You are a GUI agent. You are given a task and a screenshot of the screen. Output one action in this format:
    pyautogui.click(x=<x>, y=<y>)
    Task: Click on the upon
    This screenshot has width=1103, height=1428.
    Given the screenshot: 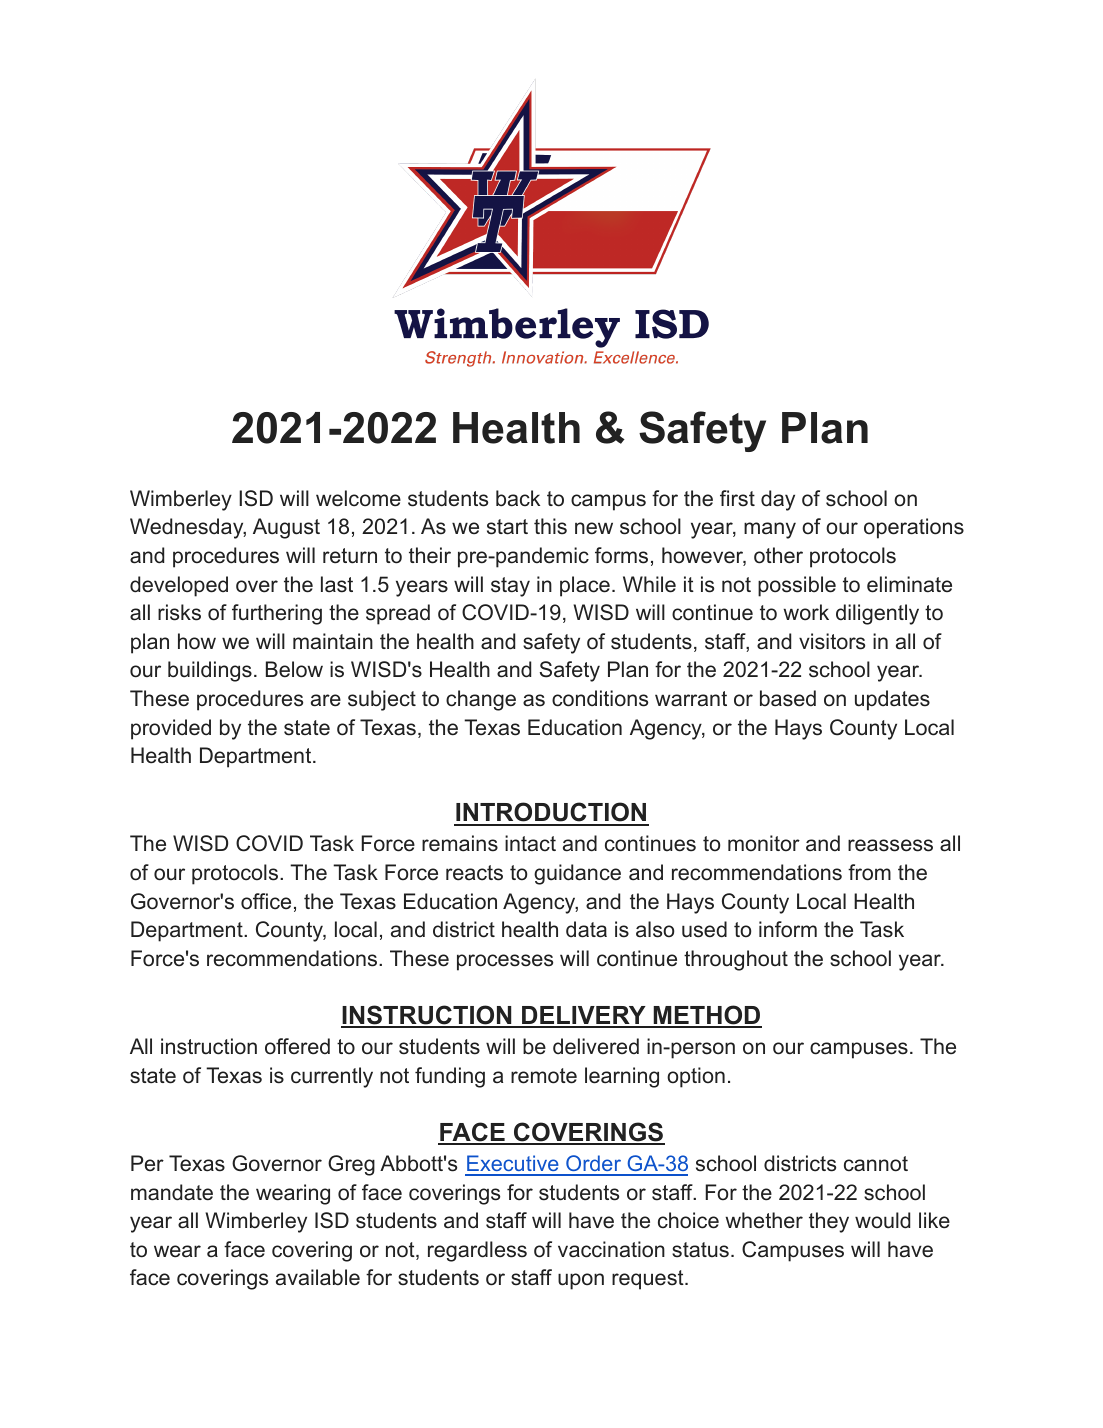 What is the action you would take?
    pyautogui.click(x=581, y=1281)
